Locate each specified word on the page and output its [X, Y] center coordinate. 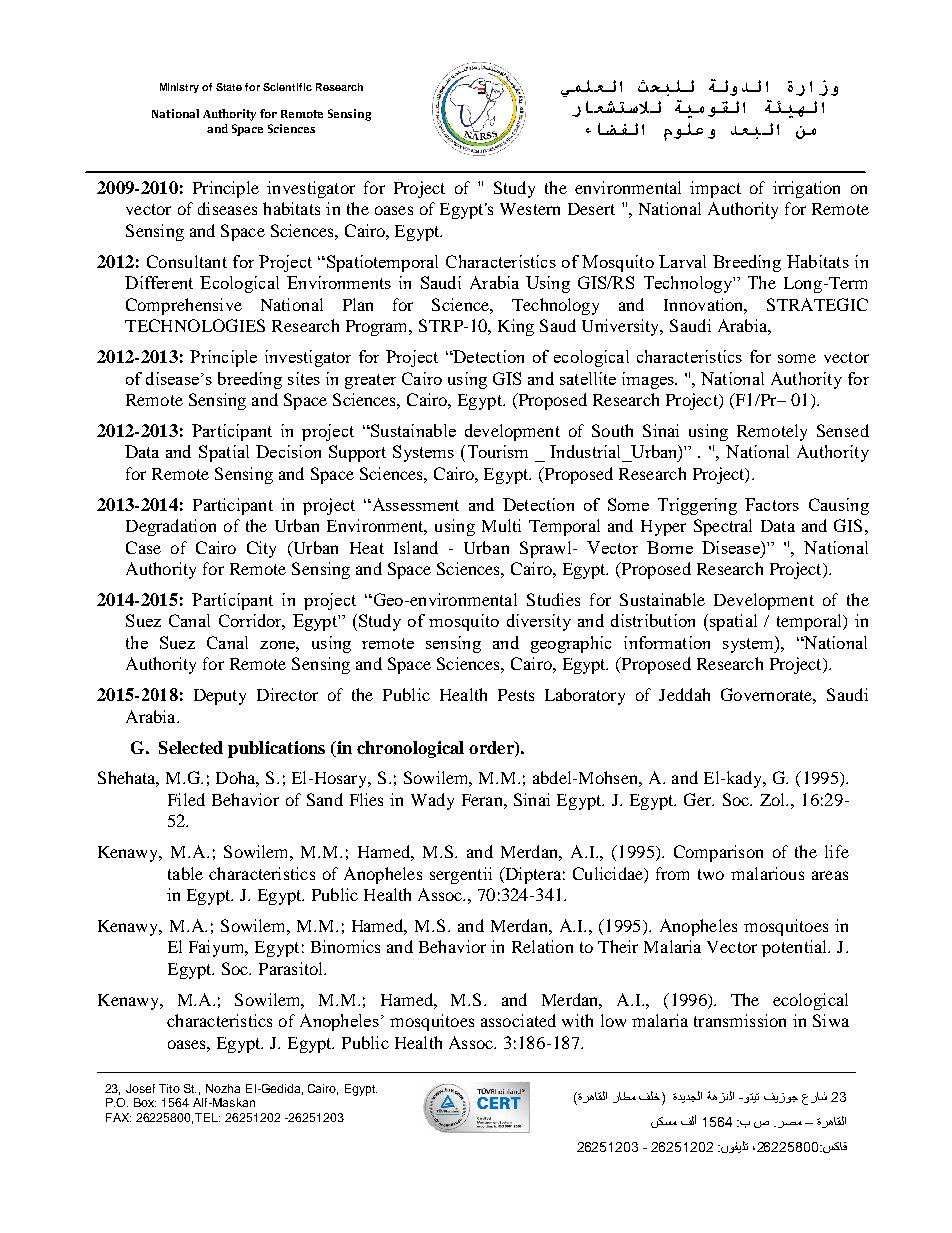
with [577, 1020]
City [261, 549]
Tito [169, 1088]
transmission [740, 1020]
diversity [539, 622]
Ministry [179, 88]
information [667, 642]
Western [530, 209]
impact [715, 189]
